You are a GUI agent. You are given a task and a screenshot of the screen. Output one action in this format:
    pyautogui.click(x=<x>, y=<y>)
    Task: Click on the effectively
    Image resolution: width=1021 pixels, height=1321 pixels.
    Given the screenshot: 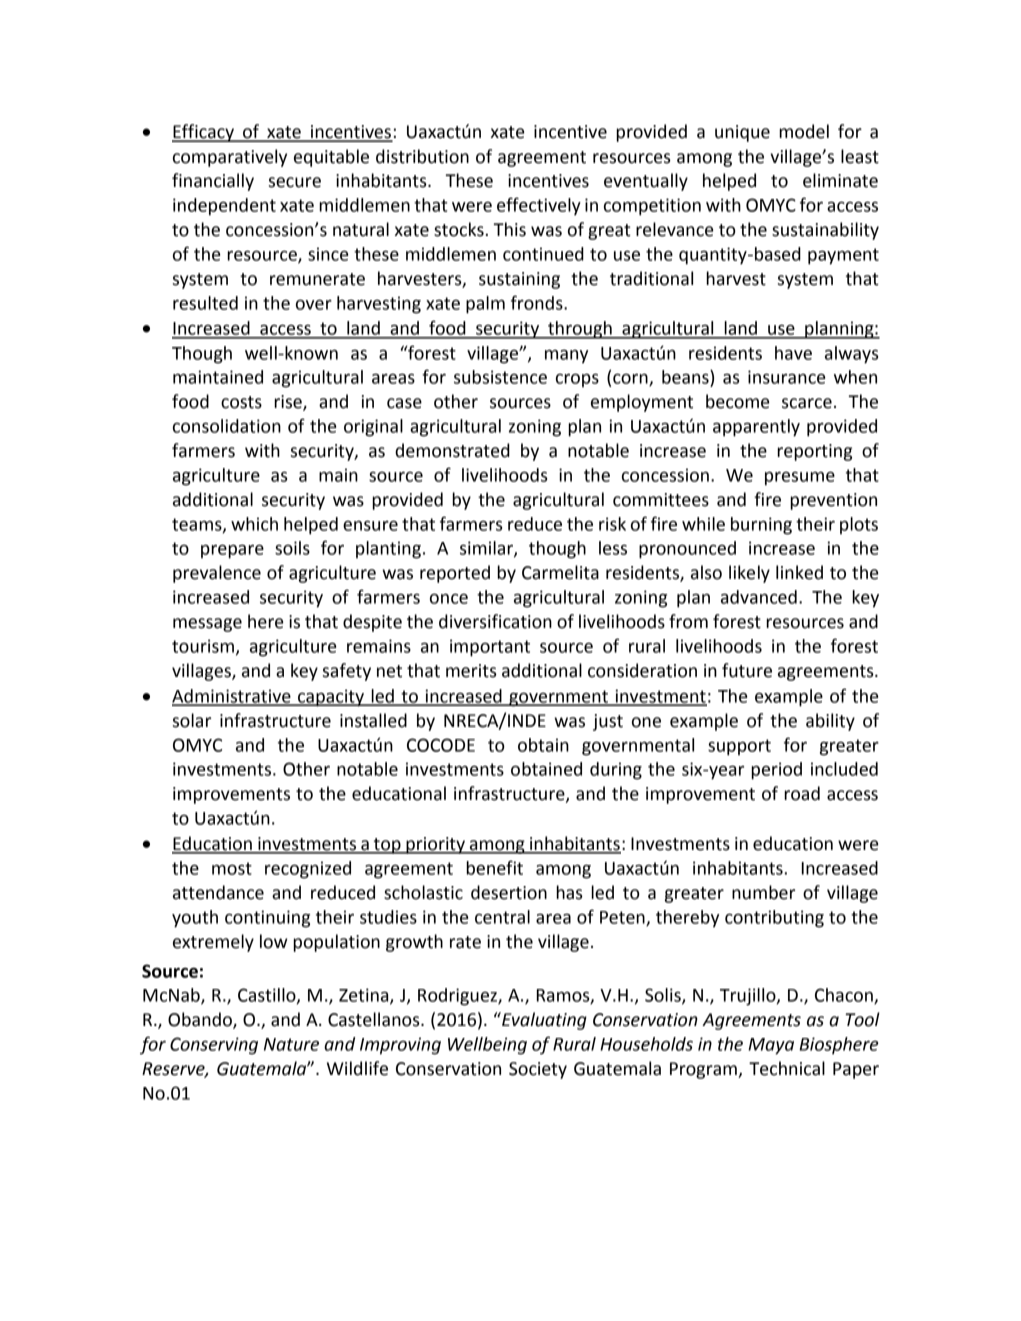 What is the action you would take?
    pyautogui.click(x=539, y=206)
